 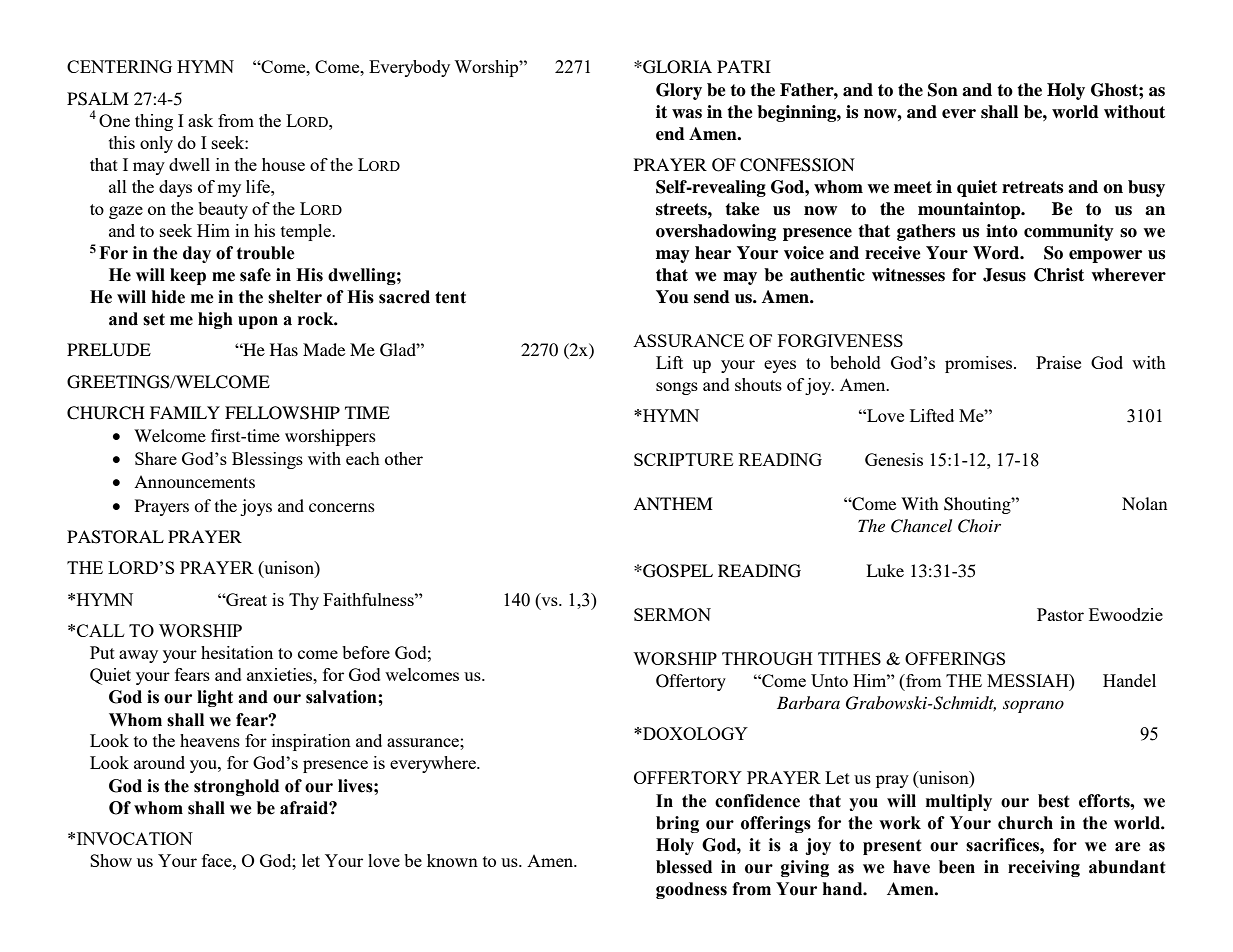 What do you see at coordinates (194, 481) in the screenshot?
I see `Announcements` at bounding box center [194, 481].
